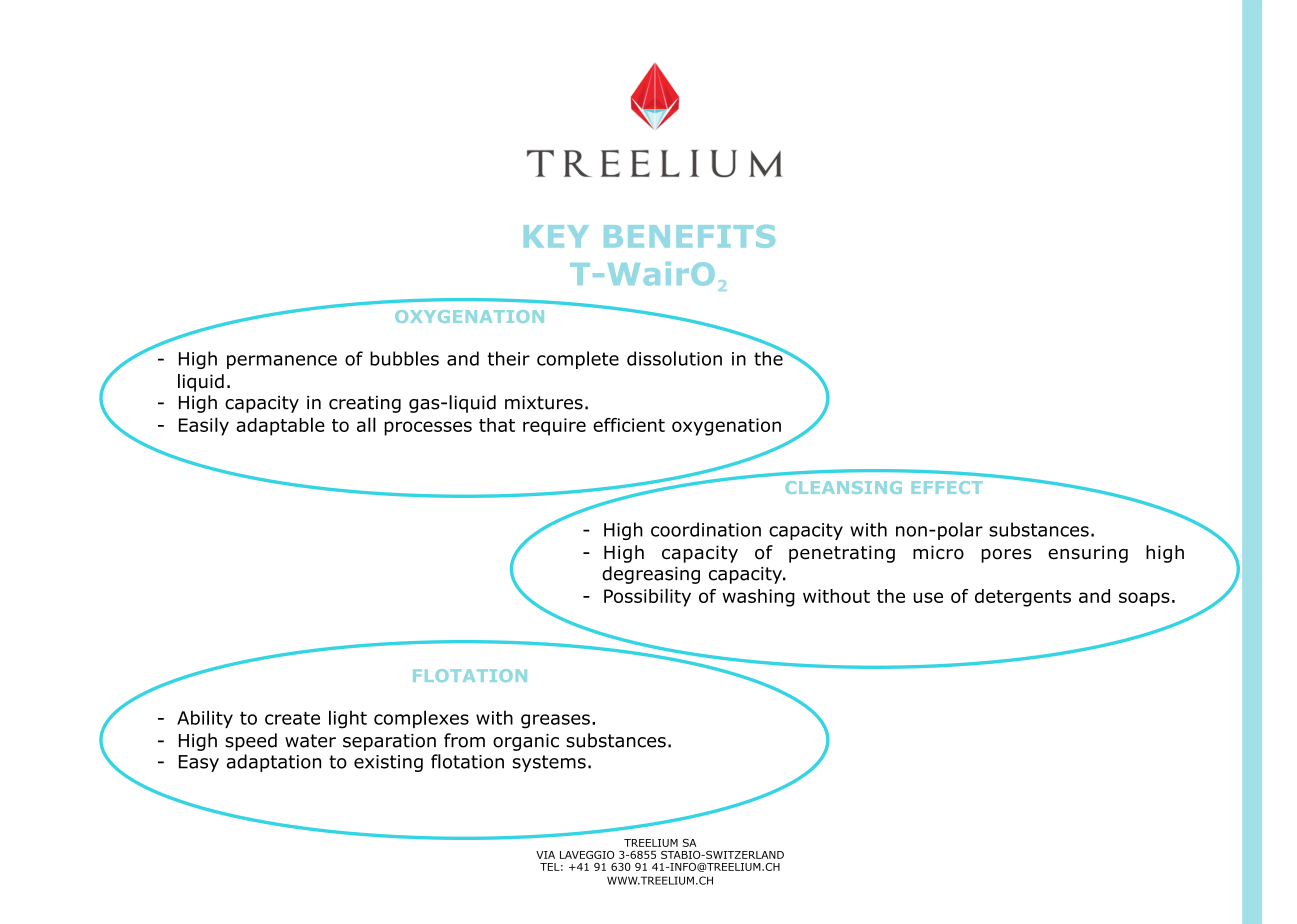  I want to click on creating, so click(365, 404).
